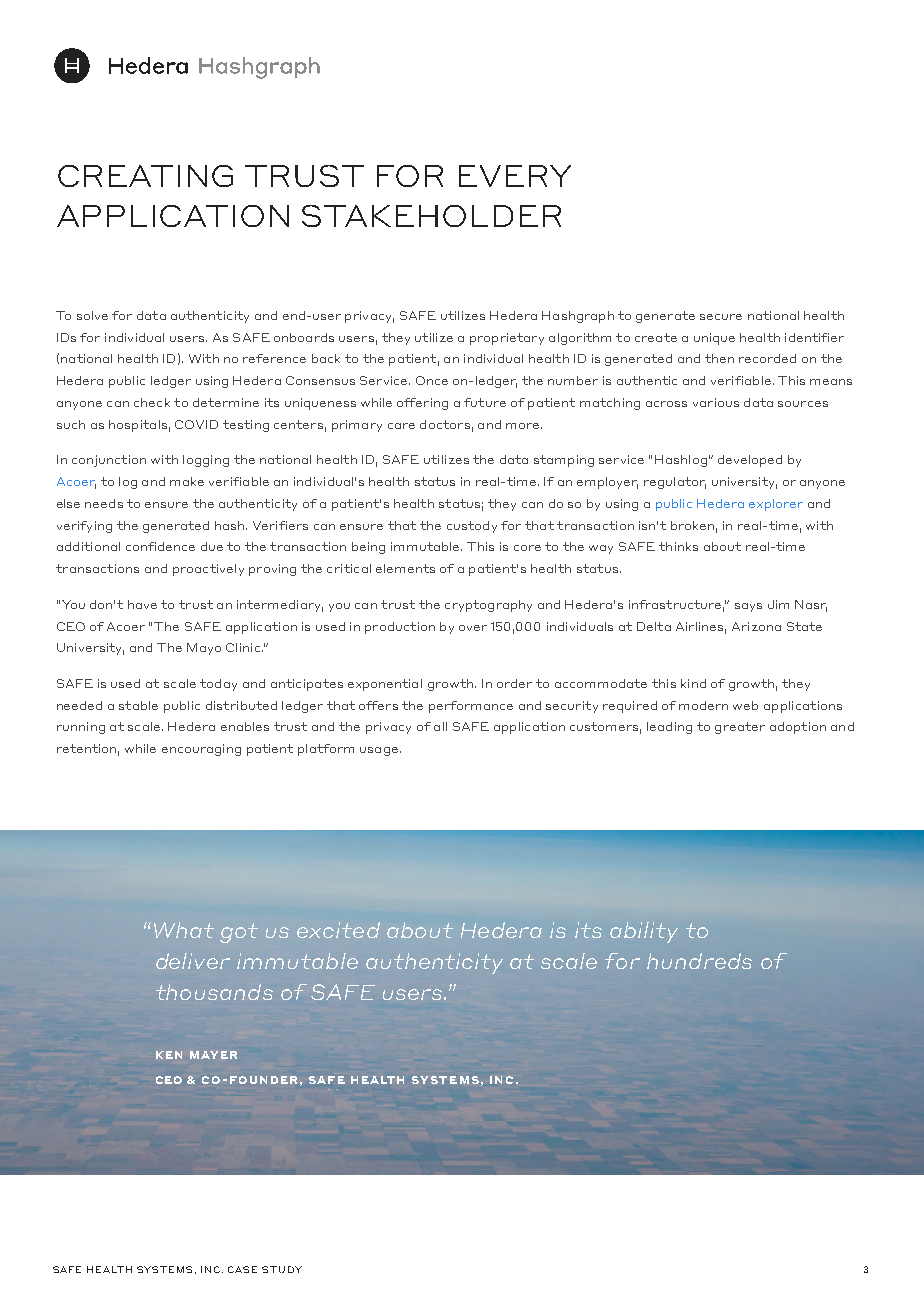 This image has width=924, height=1308. I want to click on all, so click(440, 726).
